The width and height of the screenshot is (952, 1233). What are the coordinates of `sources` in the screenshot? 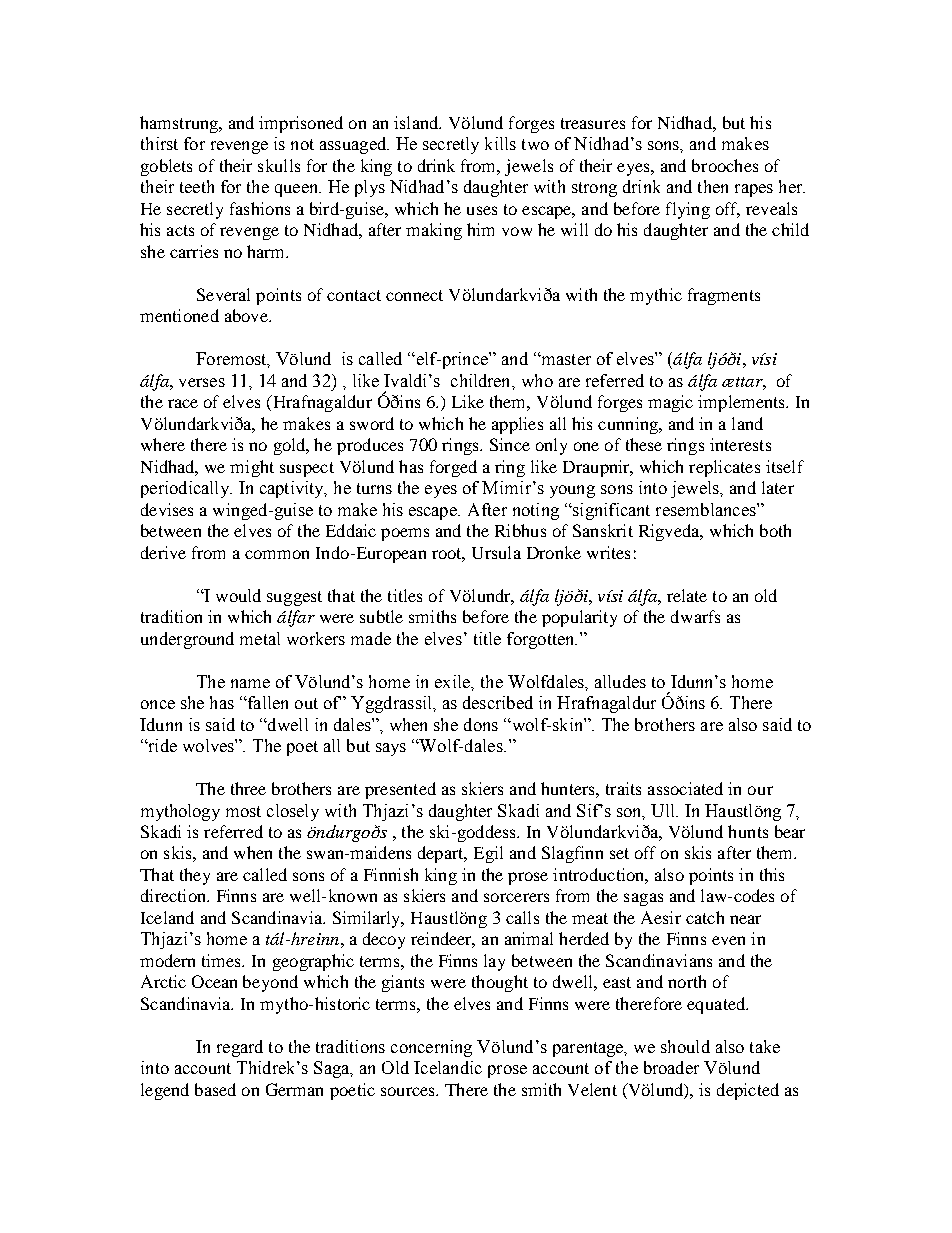 It's located at (409, 1091).
